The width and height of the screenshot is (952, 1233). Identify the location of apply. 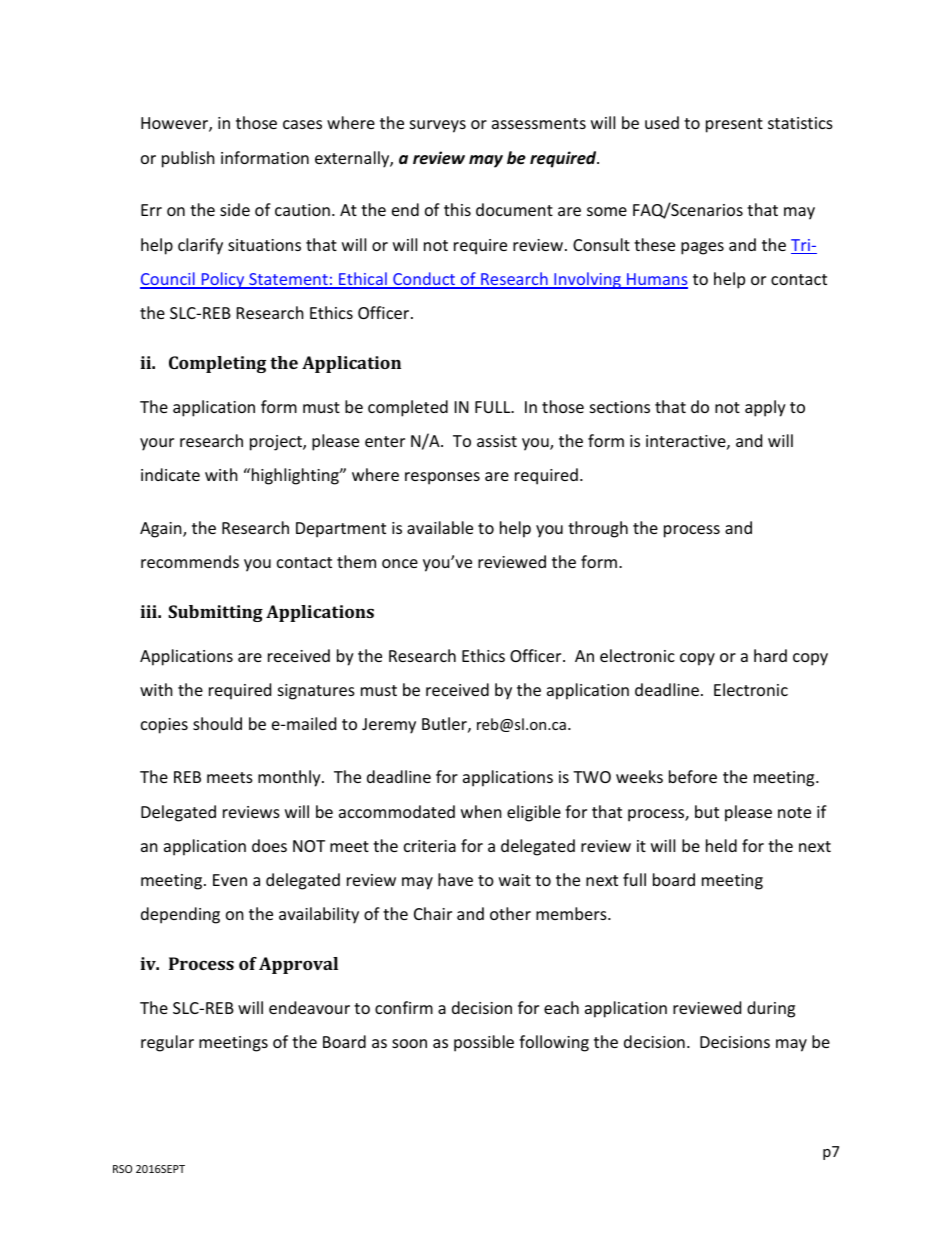
(765, 408).
